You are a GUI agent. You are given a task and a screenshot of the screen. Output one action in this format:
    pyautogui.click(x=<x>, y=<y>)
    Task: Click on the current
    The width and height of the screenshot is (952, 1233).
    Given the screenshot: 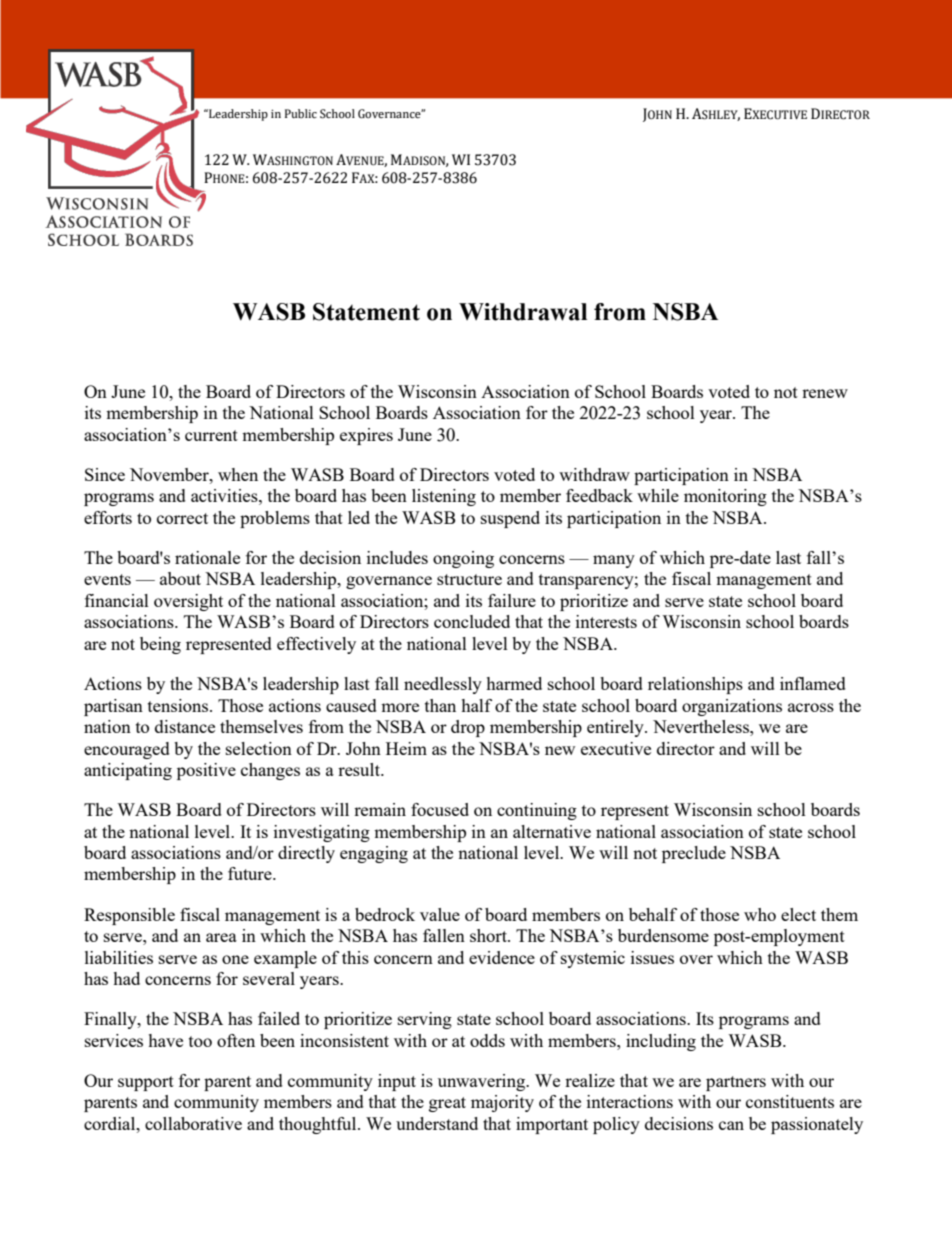 What is the action you would take?
    pyautogui.click(x=211, y=435)
